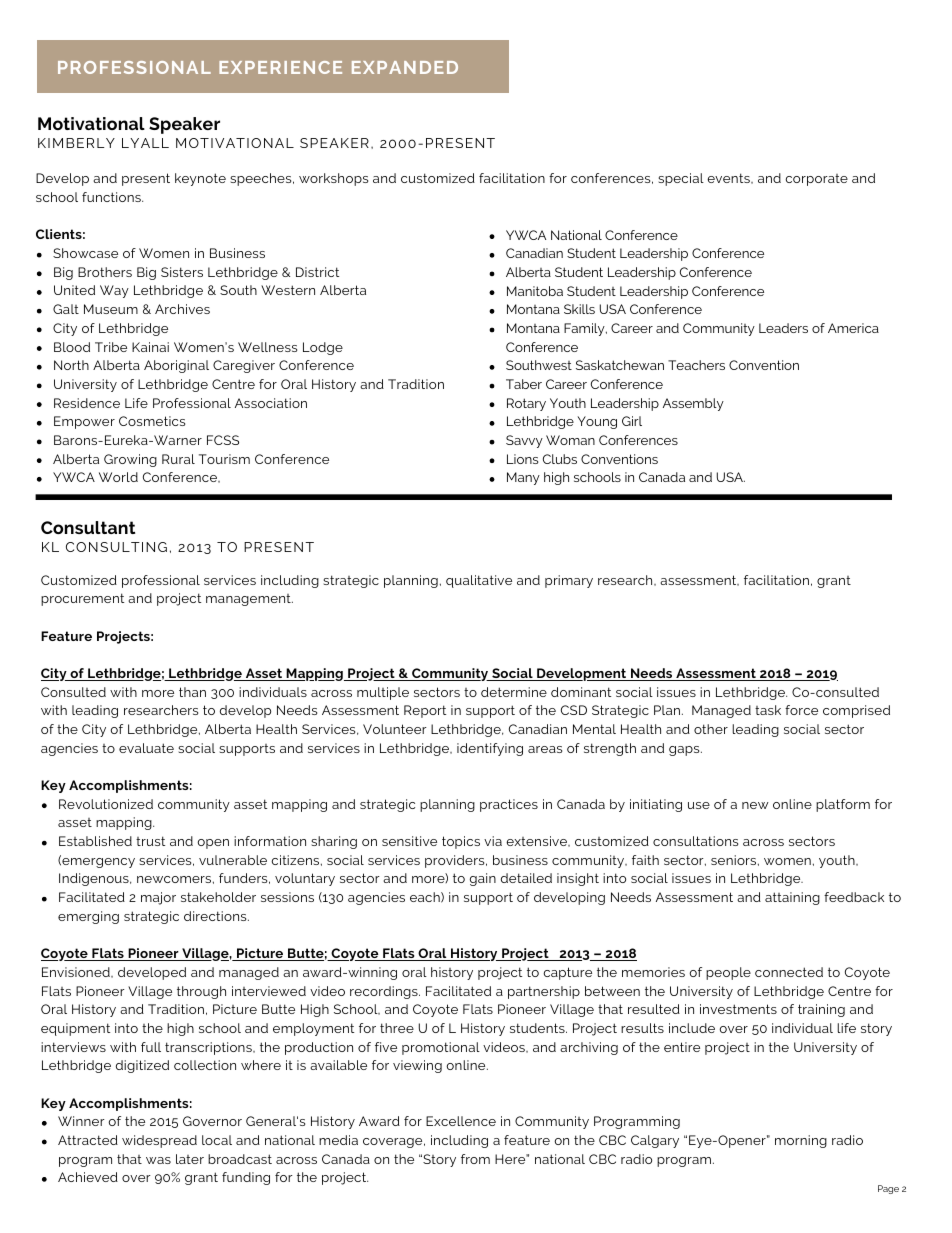 The height and width of the screenshot is (1233, 952). What do you see at coordinates (843, 805) in the screenshot?
I see `platform` at bounding box center [843, 805].
